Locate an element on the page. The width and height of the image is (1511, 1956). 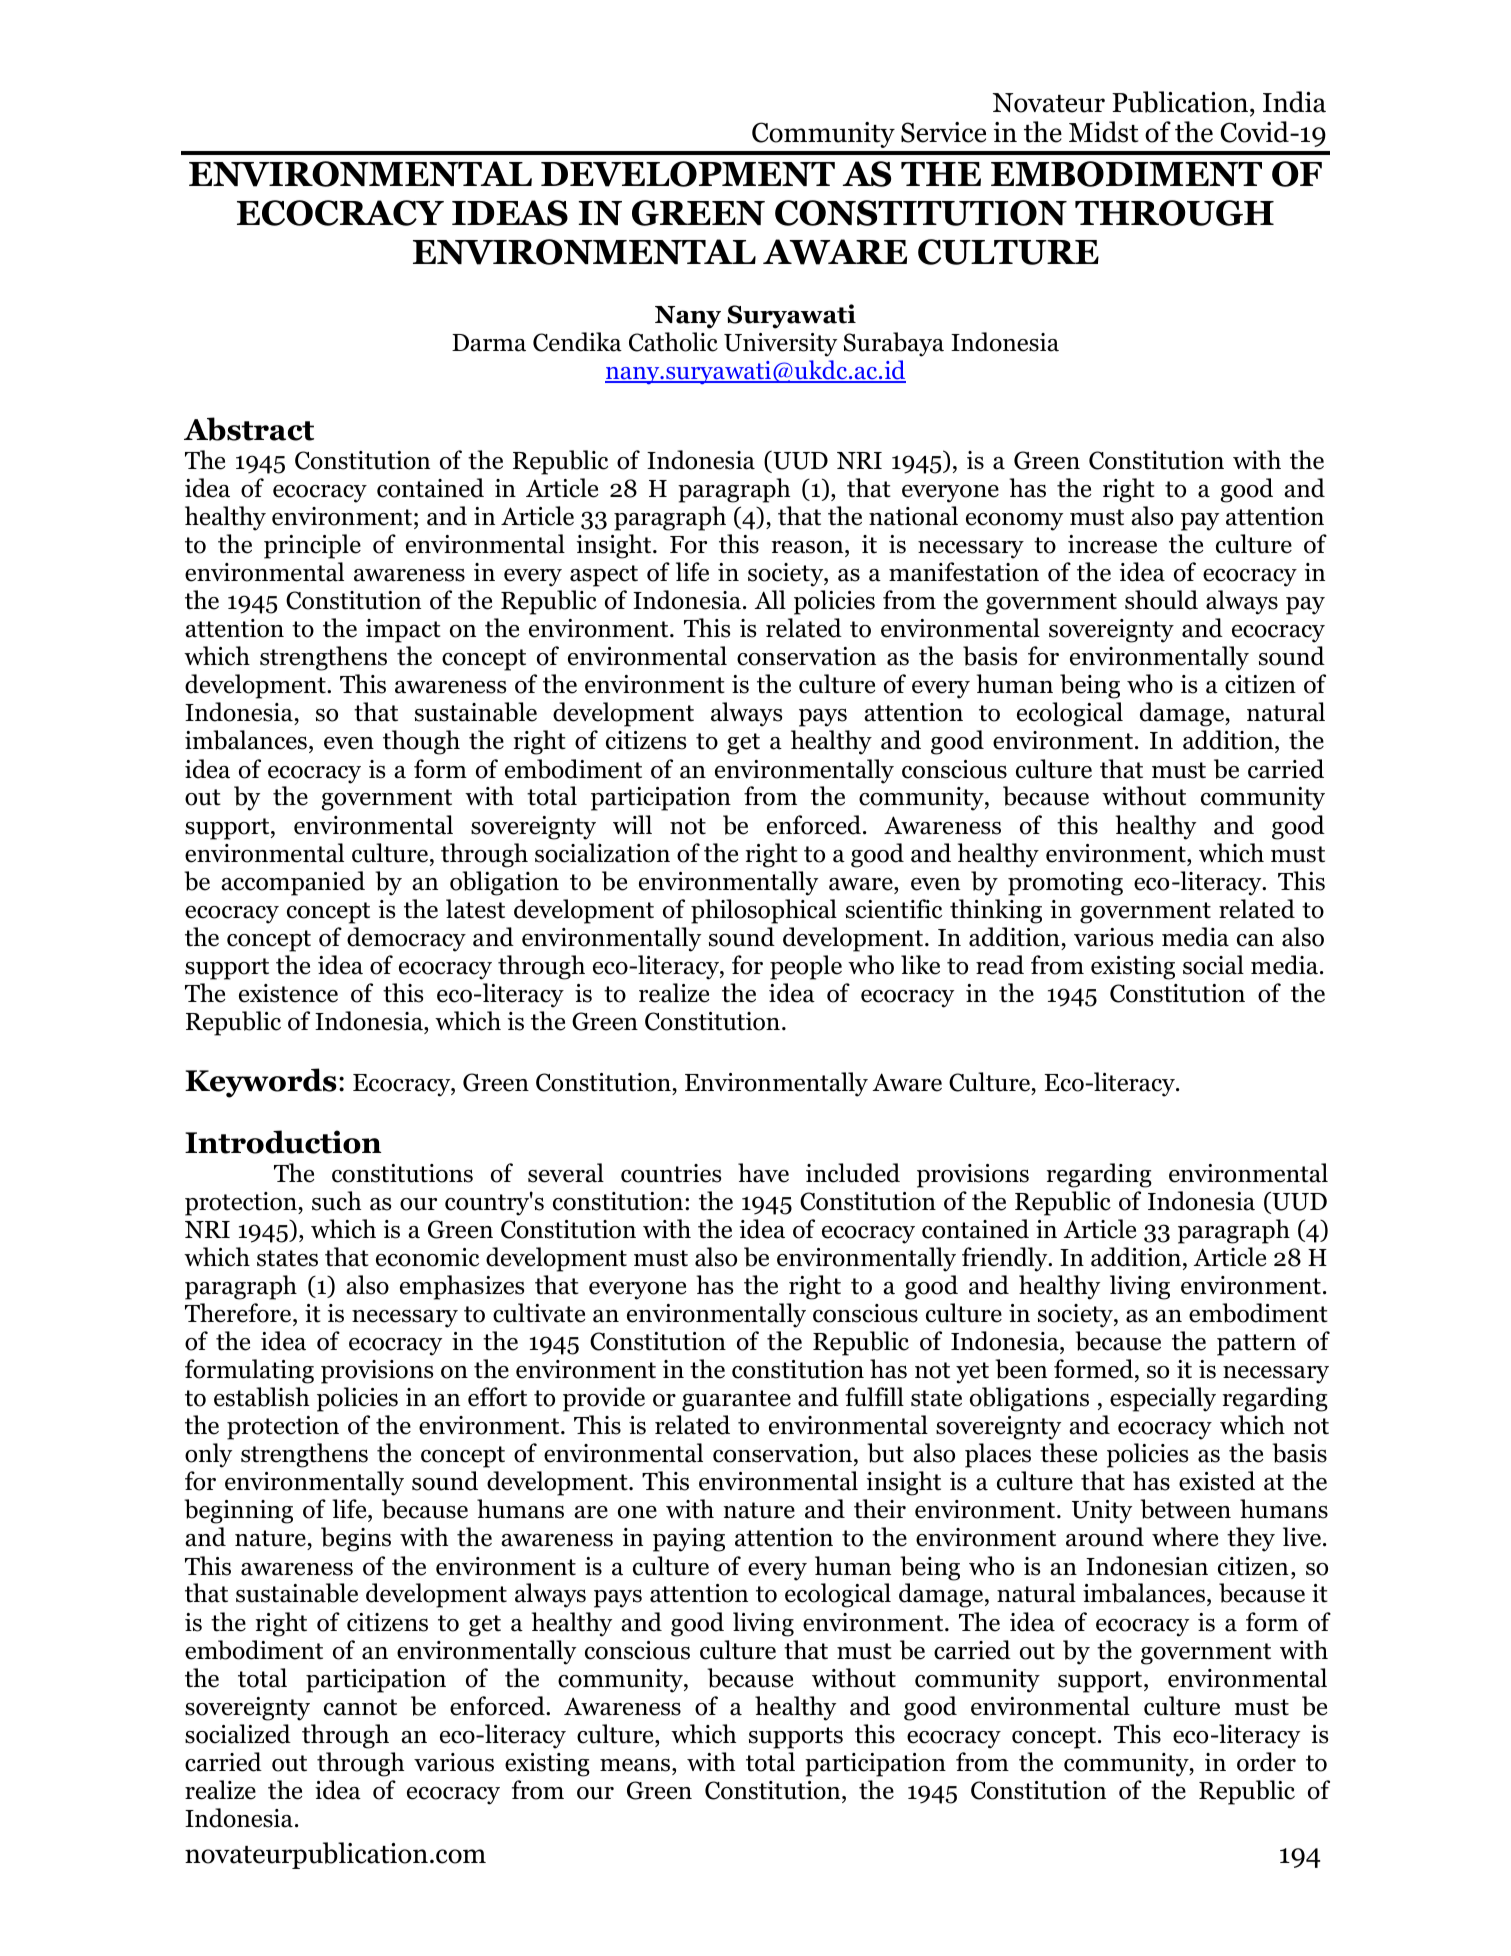
Midst is located at coordinates (1103, 132).
